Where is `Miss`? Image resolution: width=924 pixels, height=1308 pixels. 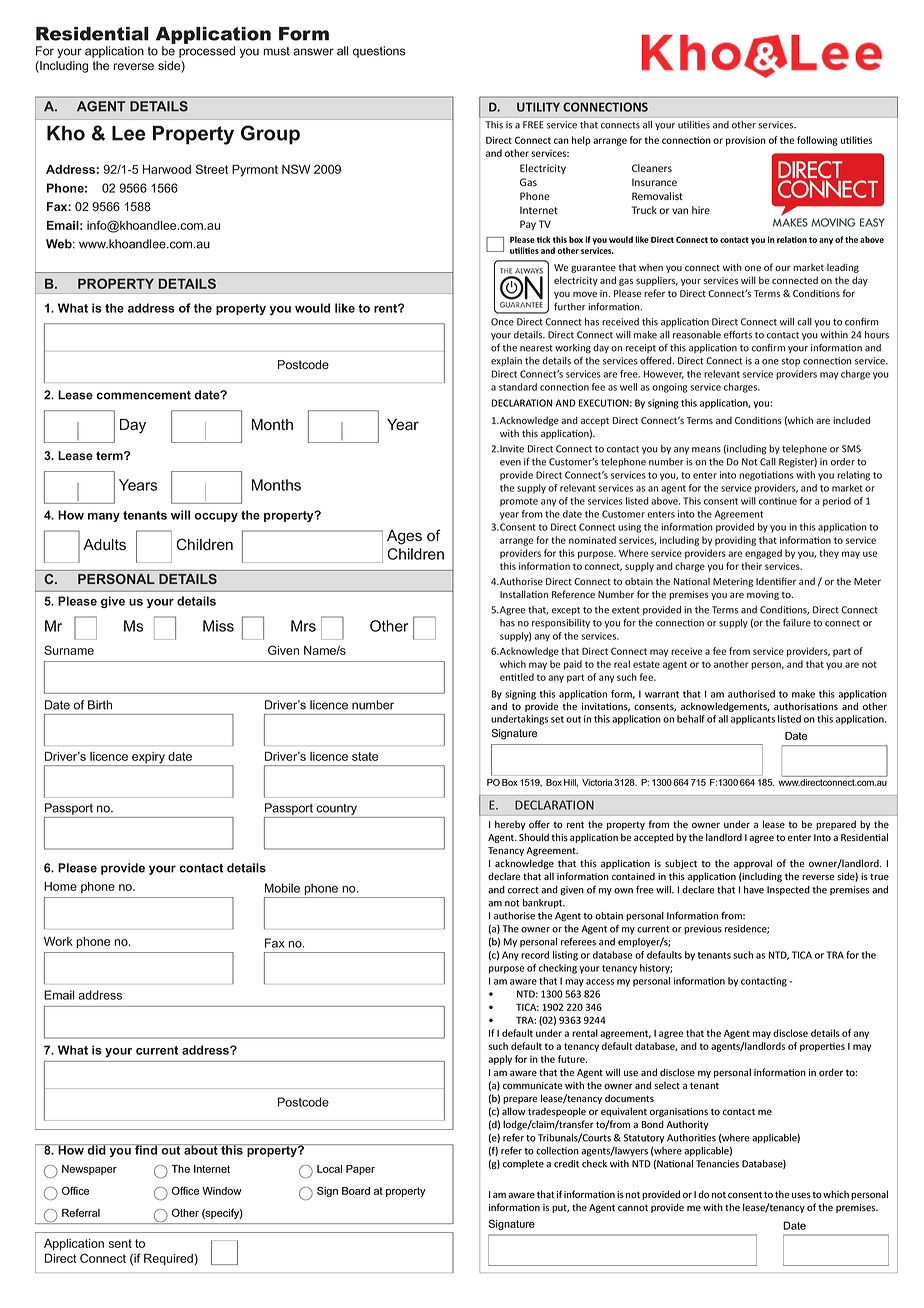 Miss is located at coordinates (218, 626).
